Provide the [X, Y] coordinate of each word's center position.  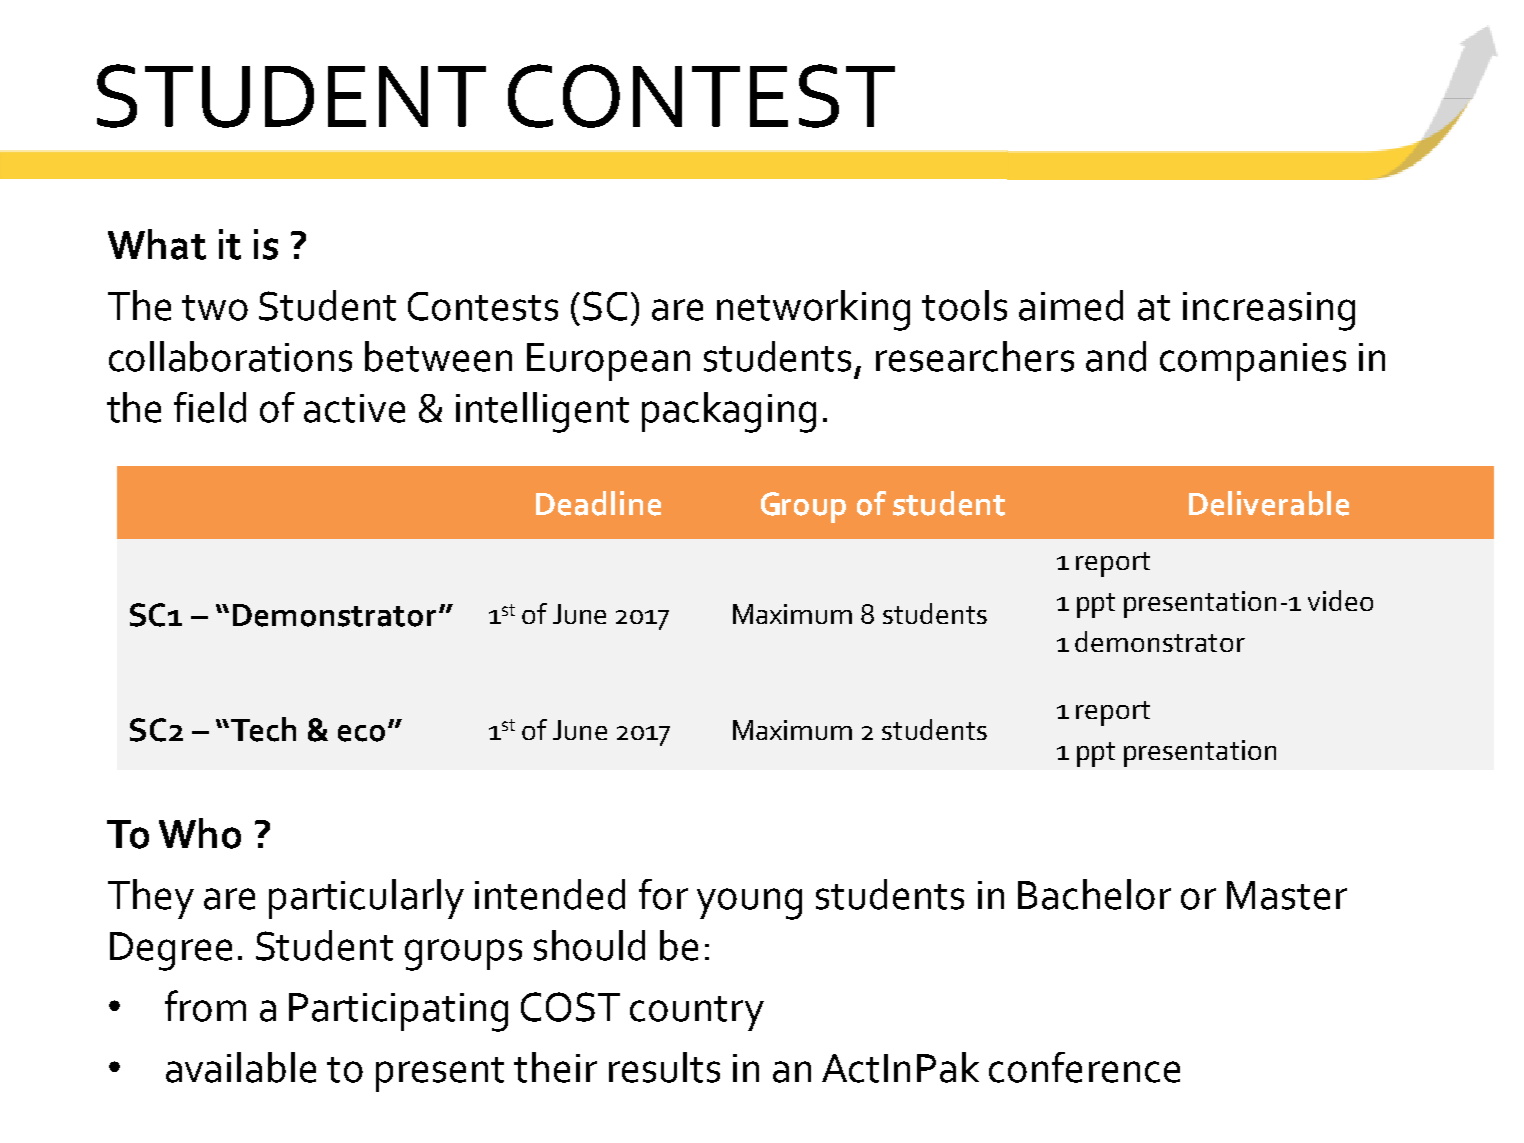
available [241, 1067]
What [157, 244]
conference [1084, 1067]
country [697, 1013]
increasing [1269, 311]
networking [813, 310]
